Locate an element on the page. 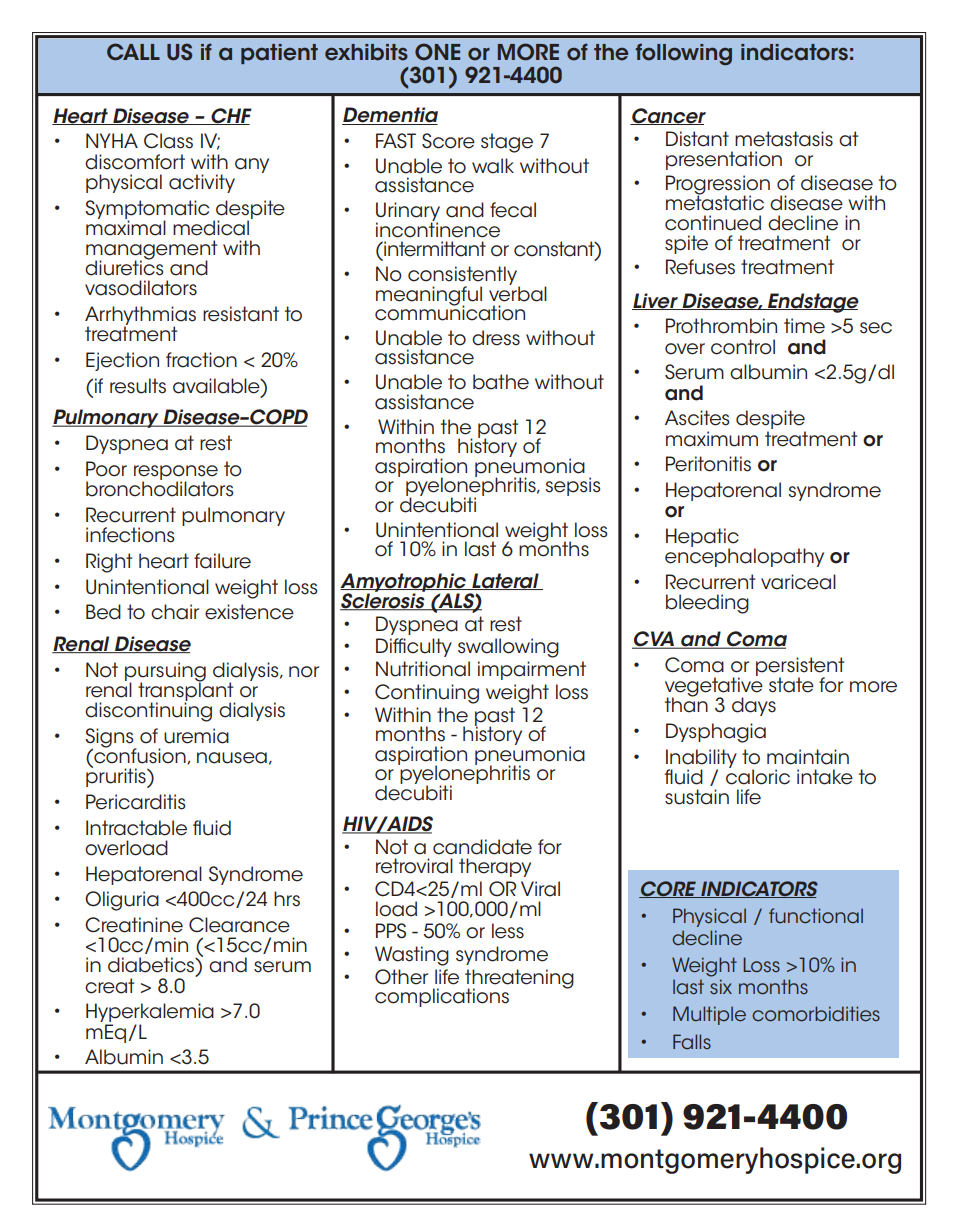  Refuses is located at coordinates (700, 267).
